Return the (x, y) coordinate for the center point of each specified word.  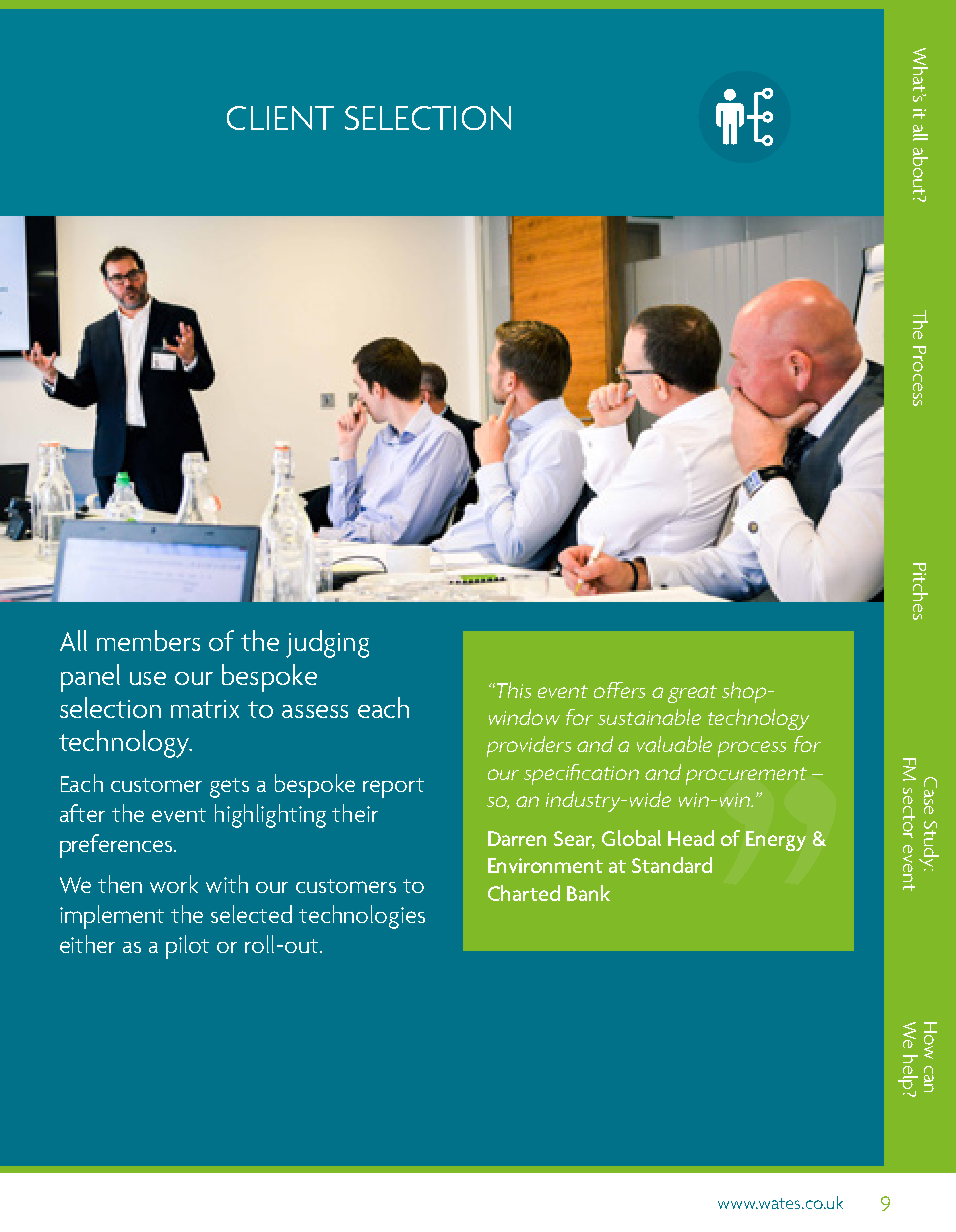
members (148, 640)
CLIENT (280, 118)
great (692, 694)
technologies (362, 917)
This (512, 690)
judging (327, 644)
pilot (187, 947)
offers (619, 690)
